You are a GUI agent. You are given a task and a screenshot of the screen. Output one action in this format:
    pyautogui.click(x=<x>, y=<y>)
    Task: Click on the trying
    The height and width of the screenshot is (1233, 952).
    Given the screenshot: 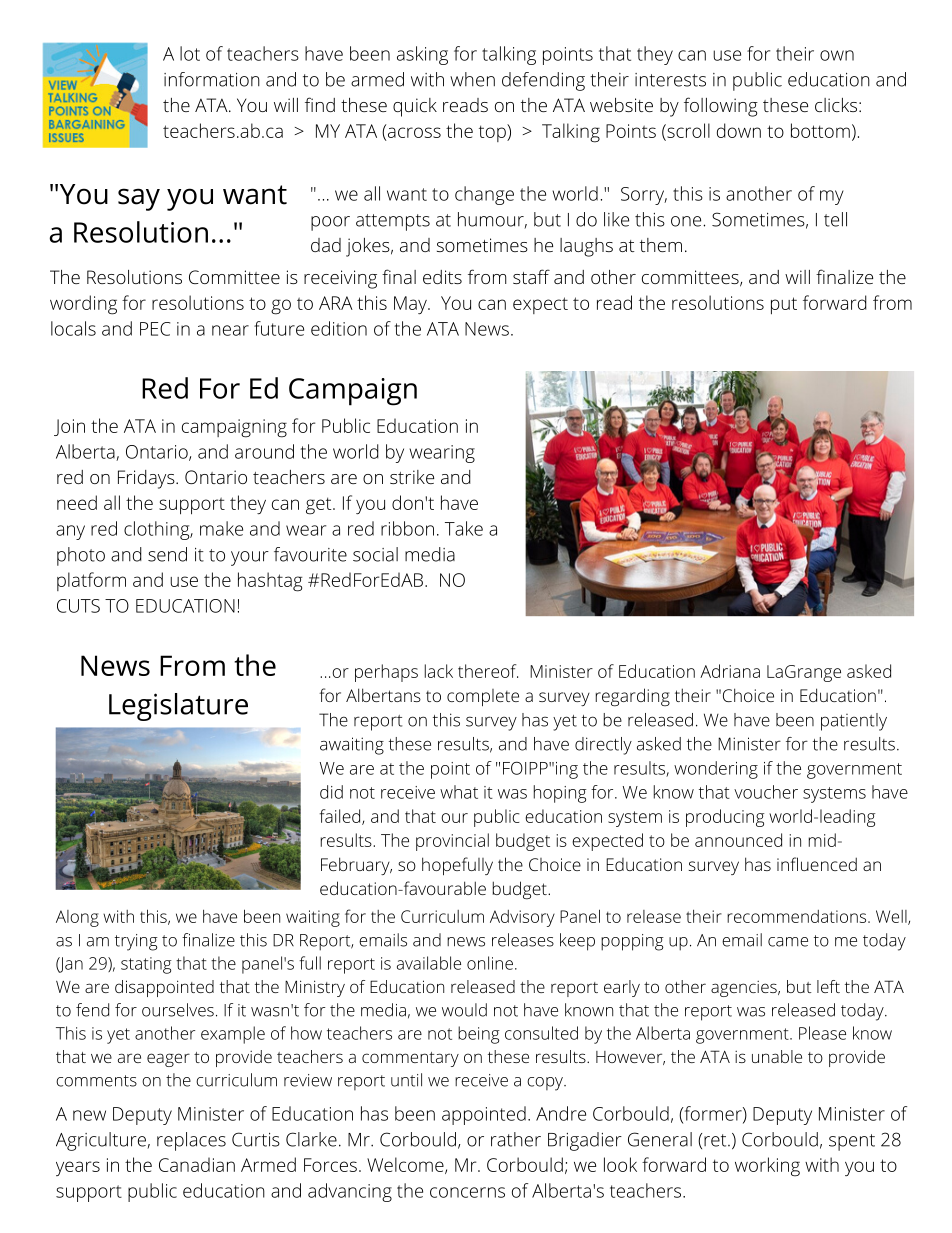 What is the action you would take?
    pyautogui.click(x=136, y=942)
